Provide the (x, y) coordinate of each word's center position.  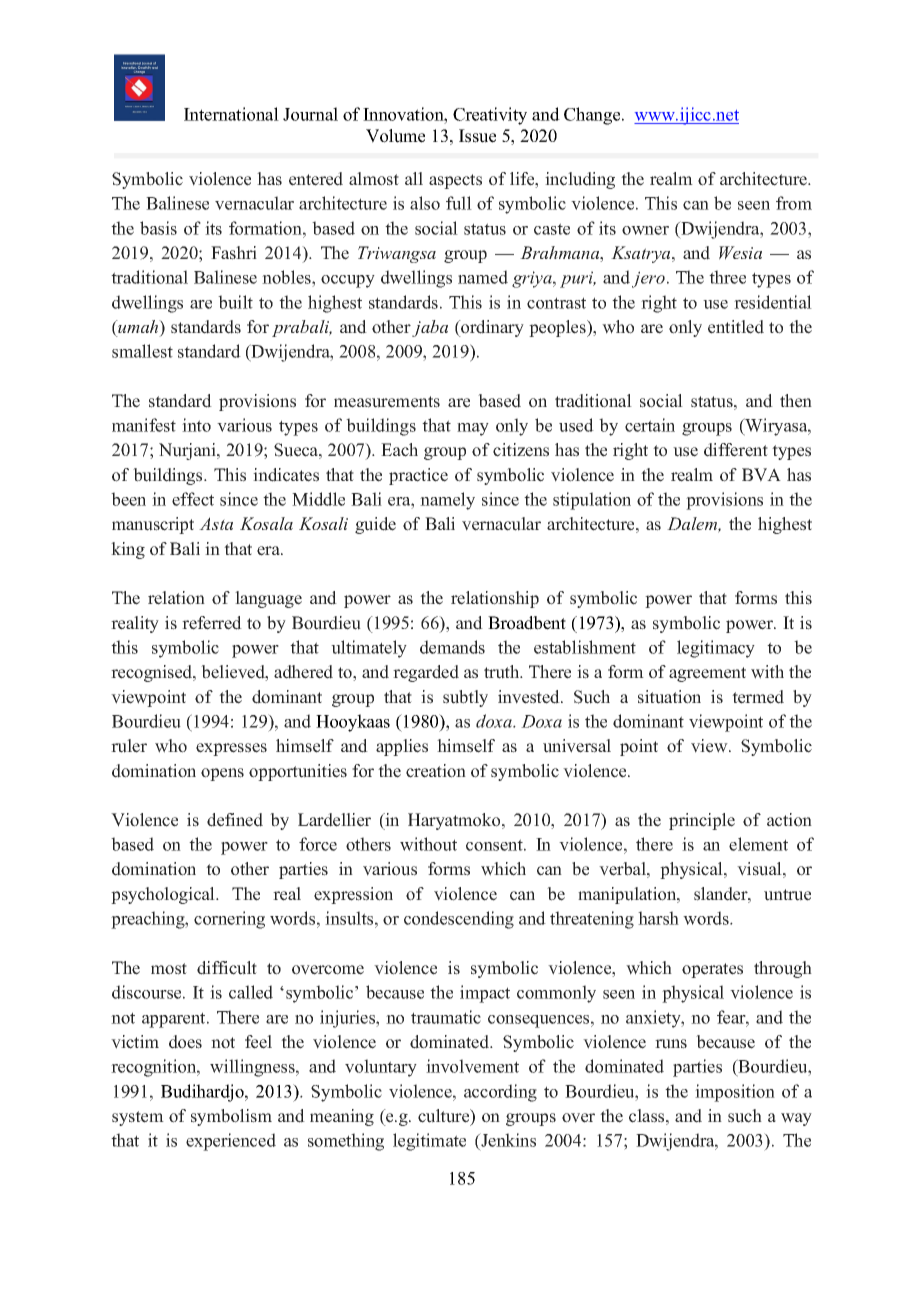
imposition (735, 1093)
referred (212, 623)
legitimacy (716, 649)
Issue (477, 136)
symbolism (231, 1117)
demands (452, 647)
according (500, 1093)
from (794, 203)
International (231, 114)
